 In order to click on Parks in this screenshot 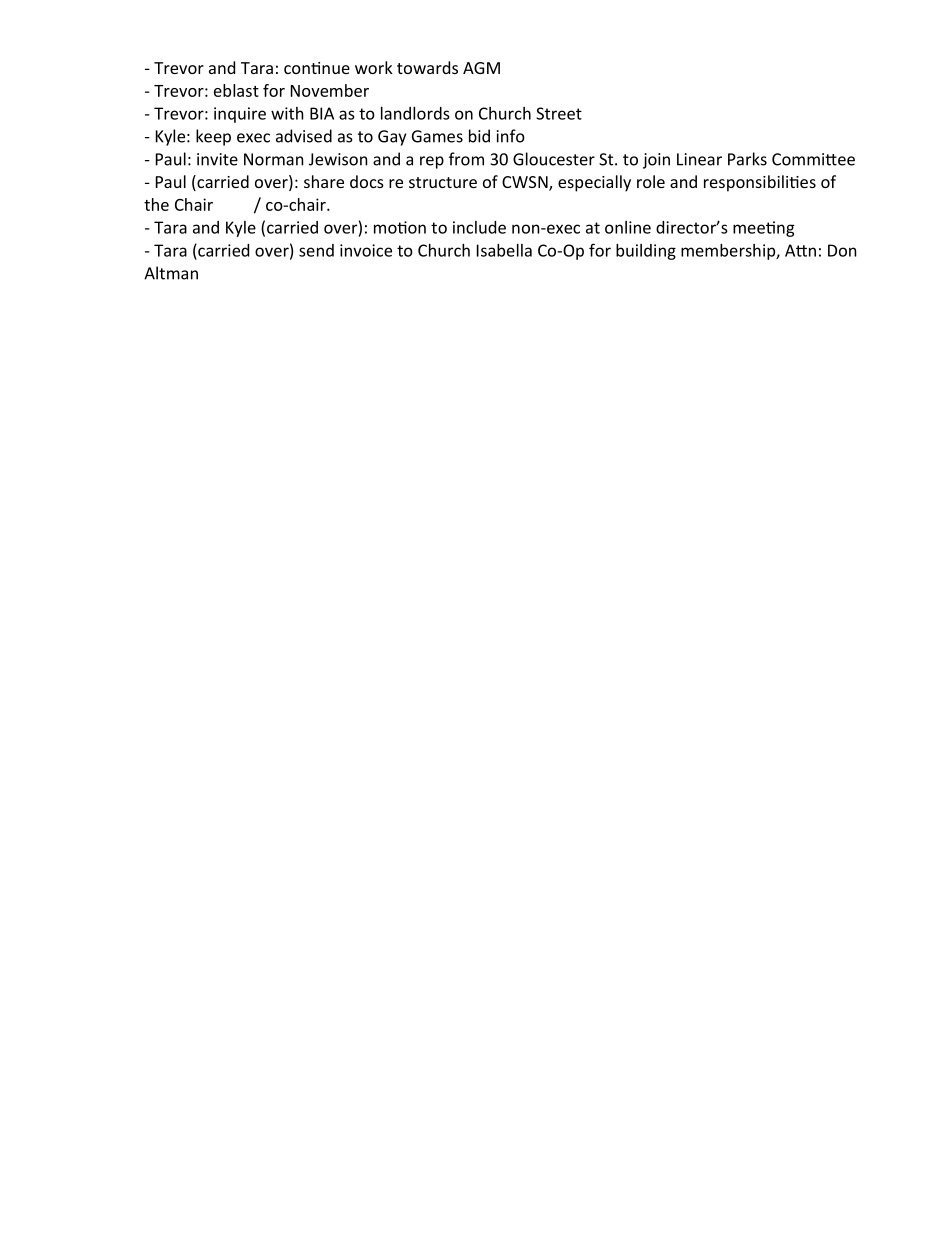, I will do `click(747, 159)`.
